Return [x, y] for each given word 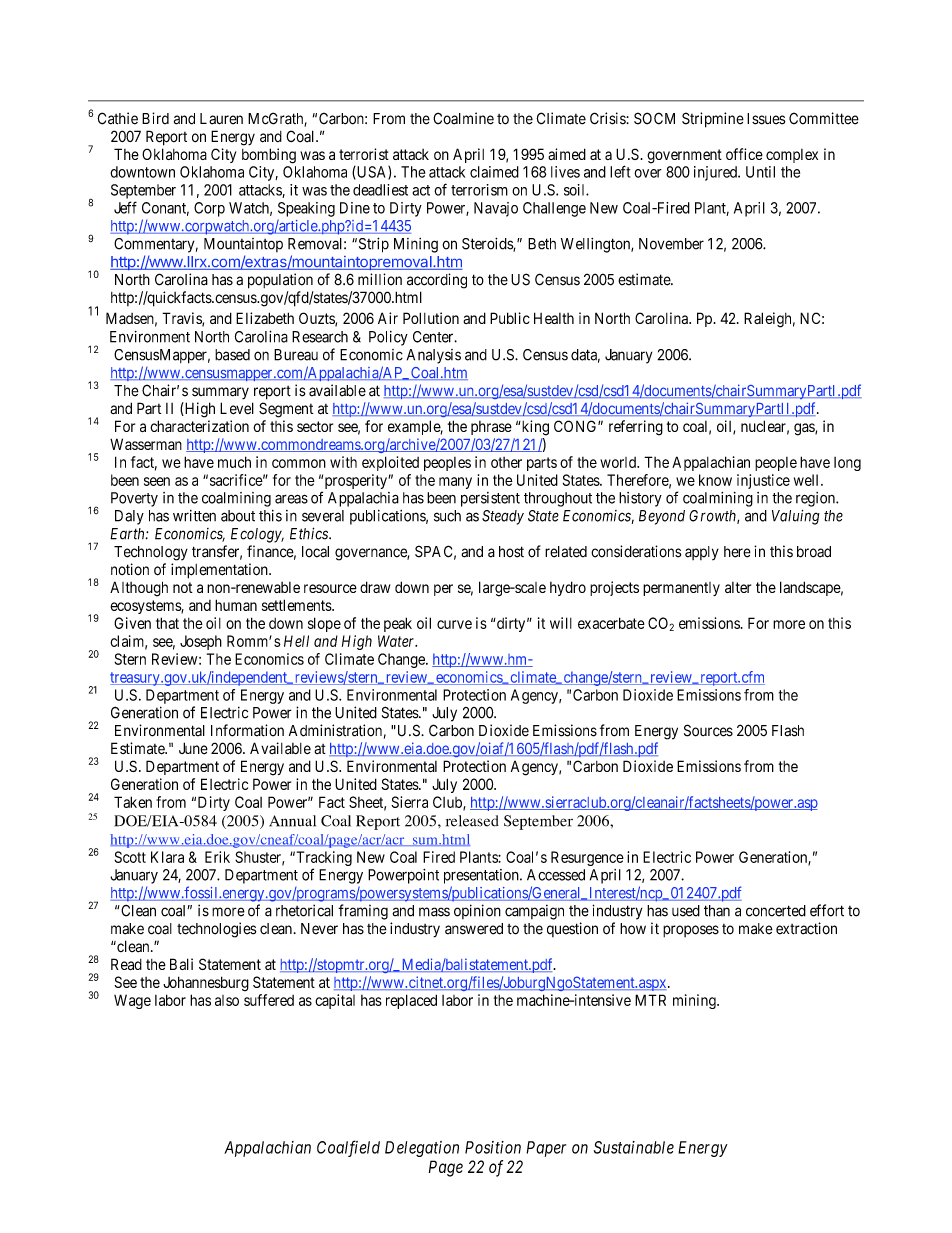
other [506, 462]
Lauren [221, 119]
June [193, 748]
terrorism [479, 190]
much [234, 462]
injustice [763, 481]
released [472, 821]
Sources [708, 730]
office [744, 154]
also [227, 1000]
